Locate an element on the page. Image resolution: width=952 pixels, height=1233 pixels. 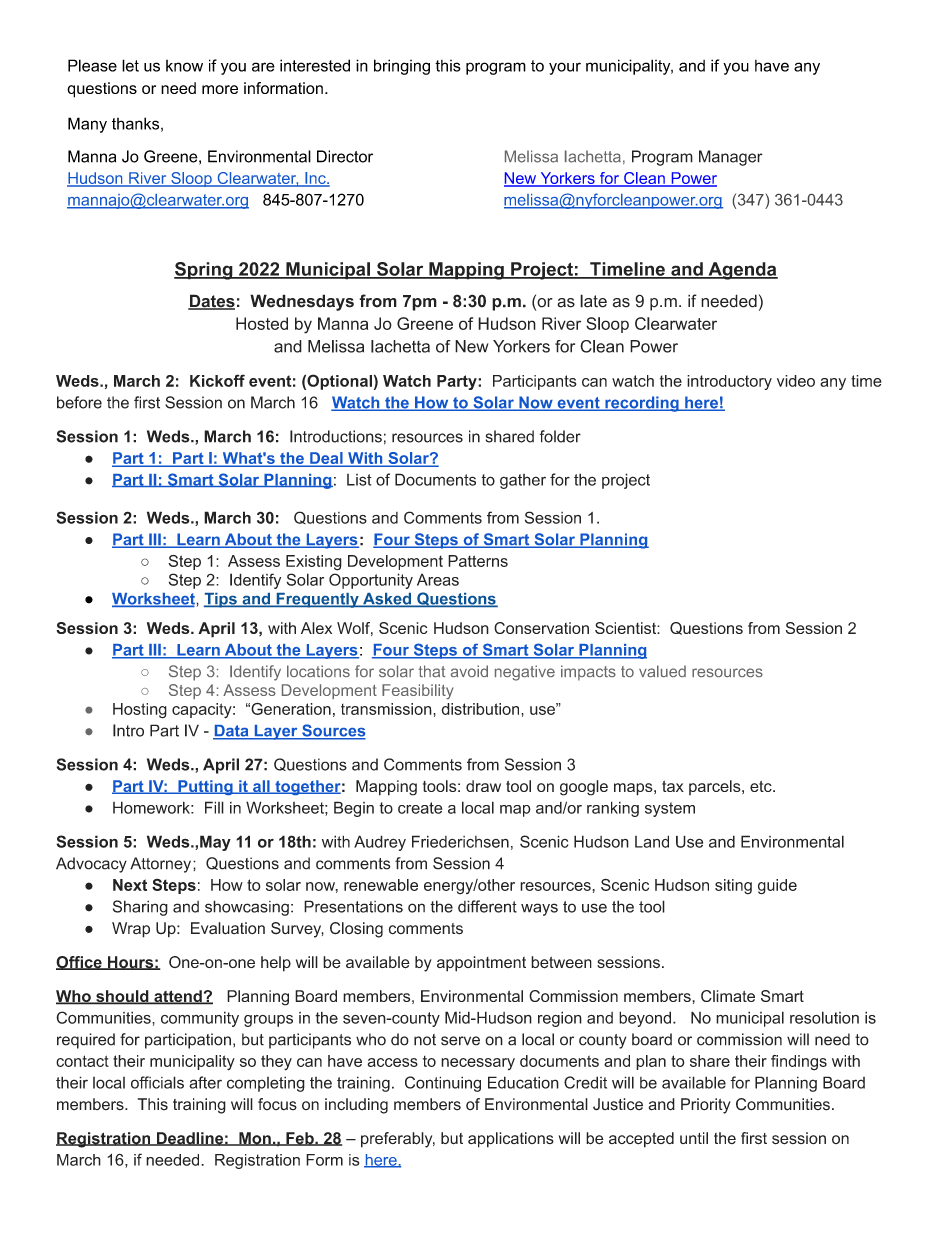
bringing is located at coordinates (402, 67).
